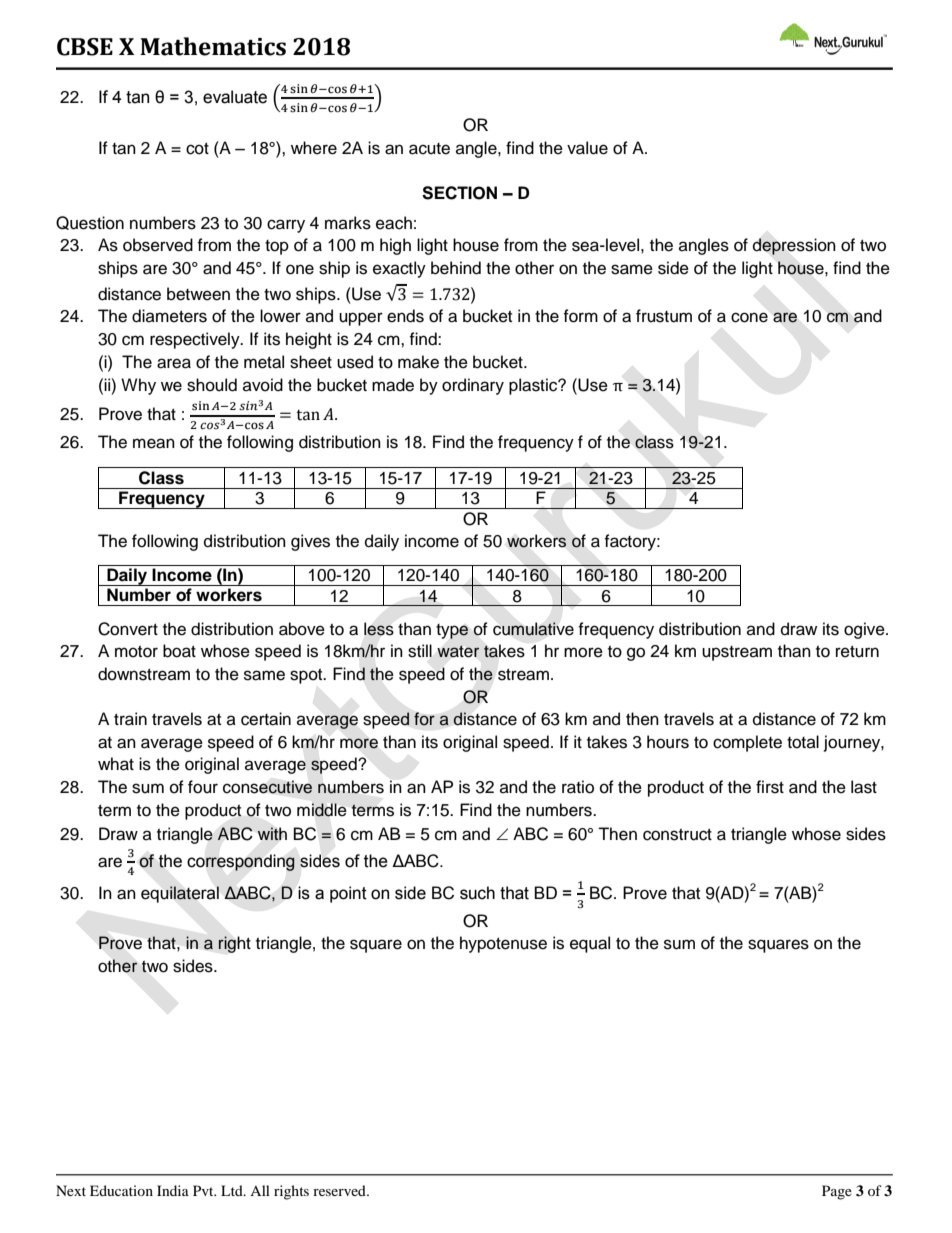 This page has width=952, height=1233. What do you see at coordinates (203, 787) in the page?
I see `four` at bounding box center [203, 787].
